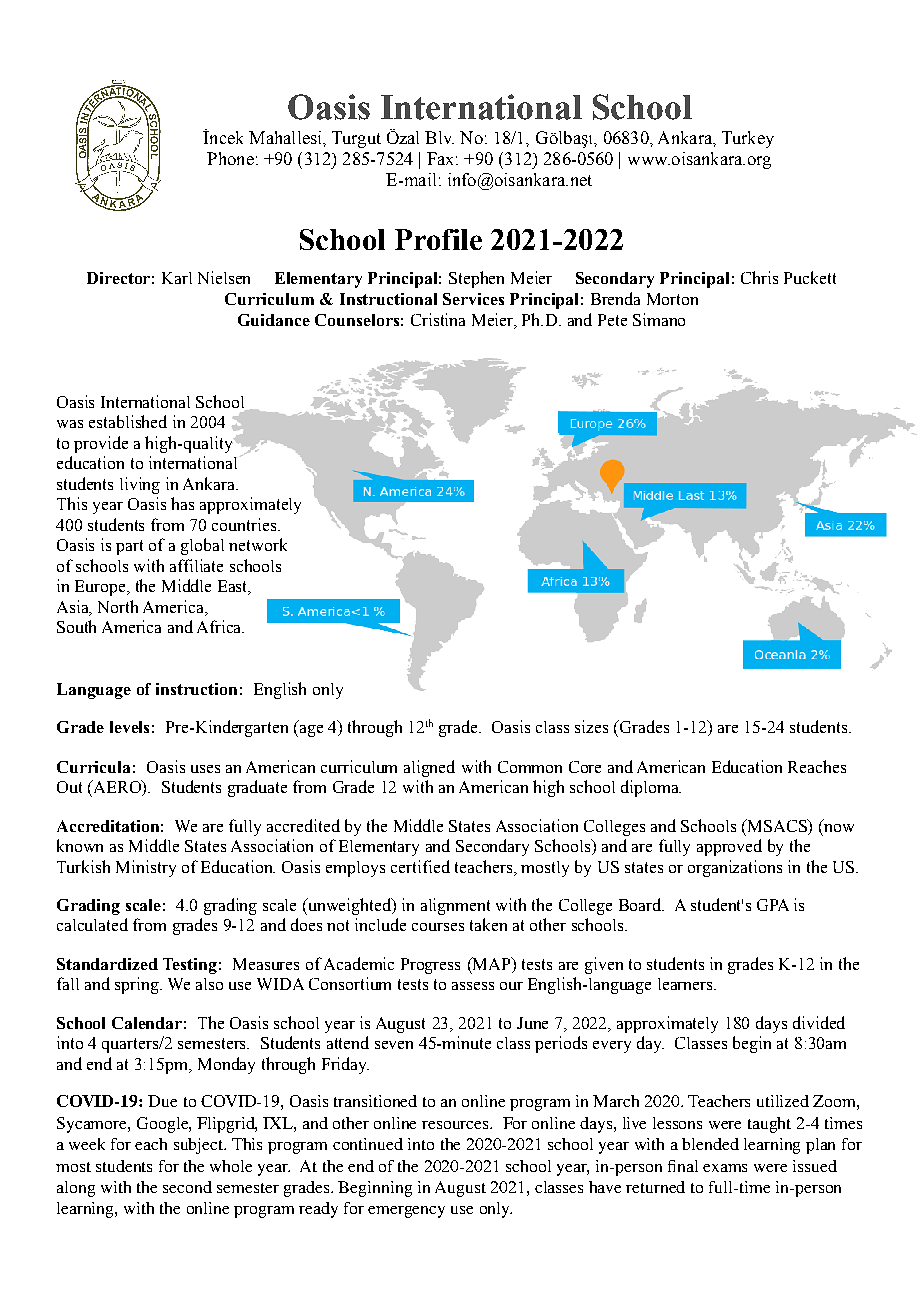  What do you see at coordinates (406, 1212) in the screenshot?
I see `emergency` at bounding box center [406, 1212].
